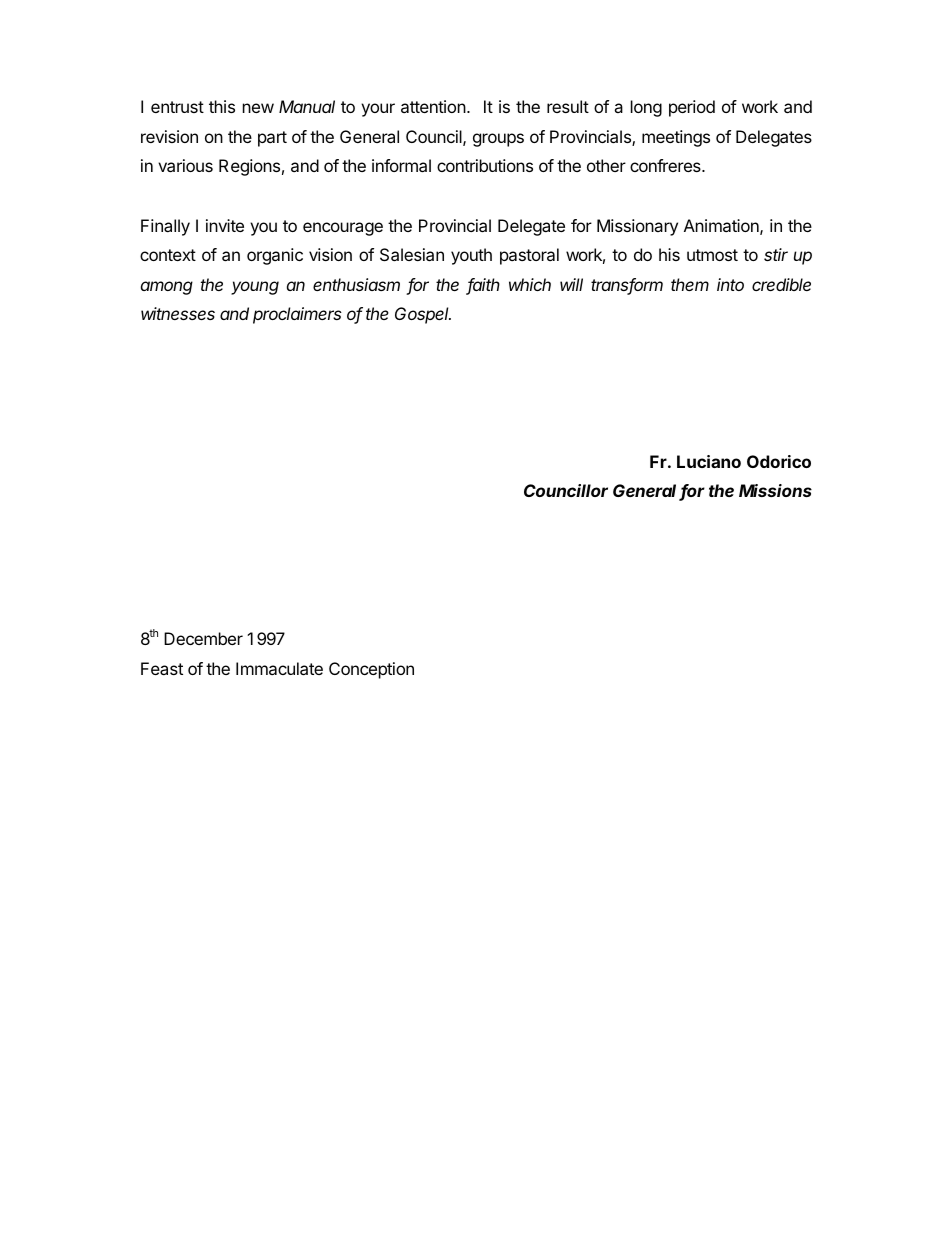 The height and width of the screenshot is (1233, 952). Describe the element at coordinates (775, 490) in the screenshot. I see `Missions` at that location.
